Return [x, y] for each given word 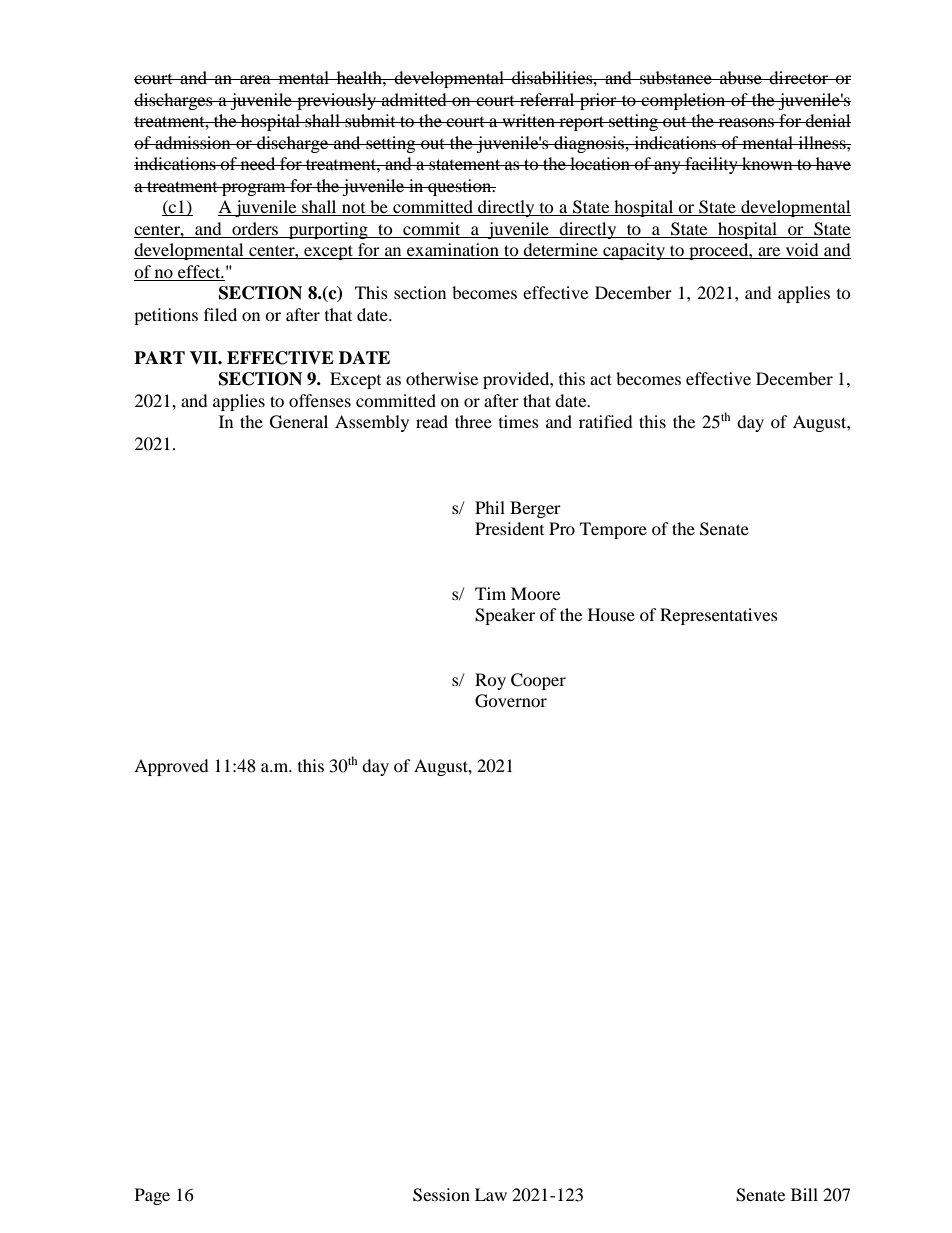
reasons [746, 122]
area [255, 79]
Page [152, 1196]
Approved [171, 767]
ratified [606, 421]
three [473, 421]
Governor [511, 701]
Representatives [719, 616]
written [528, 120]
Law [491, 1194]
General [299, 422]
